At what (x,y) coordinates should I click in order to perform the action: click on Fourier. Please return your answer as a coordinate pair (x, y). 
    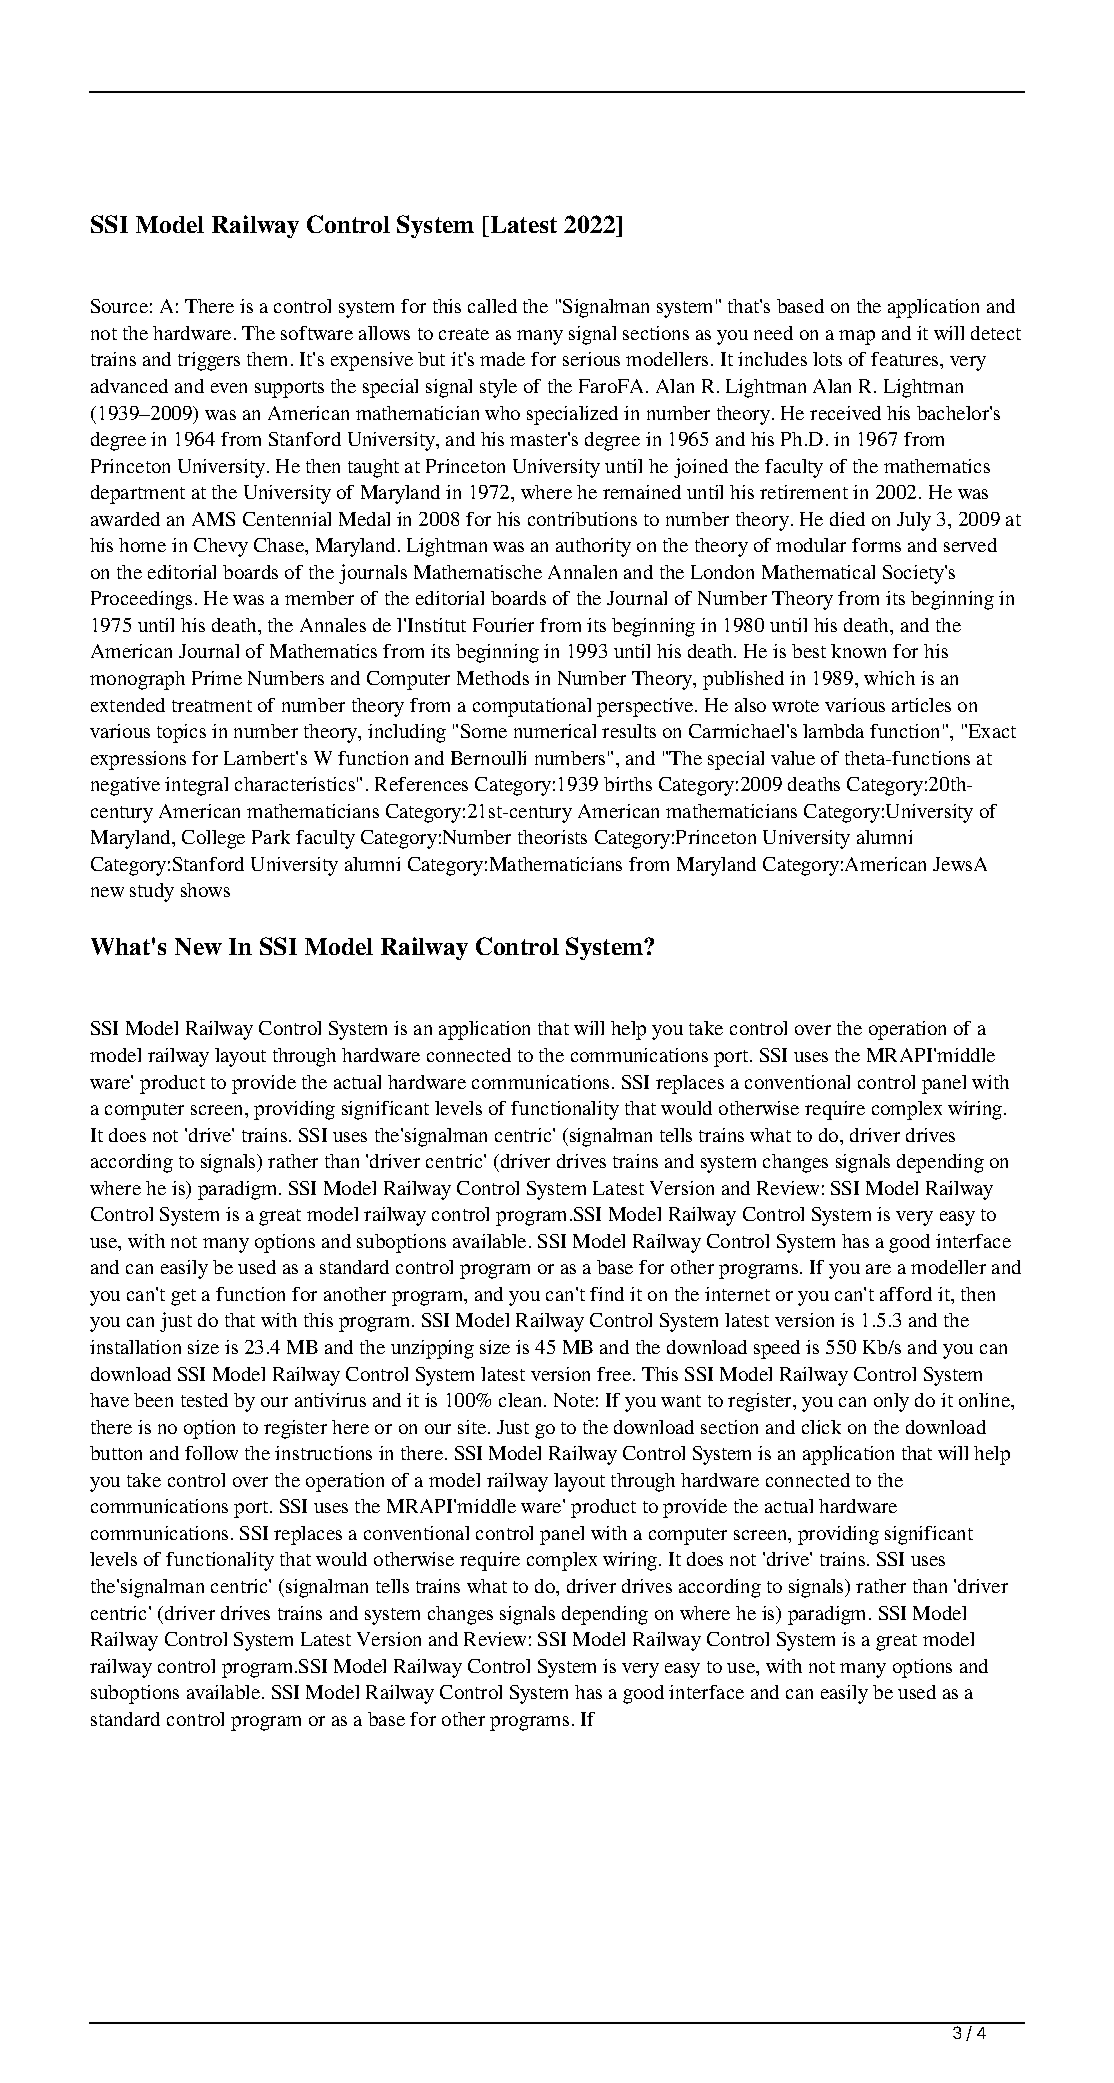
    Looking at the image, I should click on (503, 625).
